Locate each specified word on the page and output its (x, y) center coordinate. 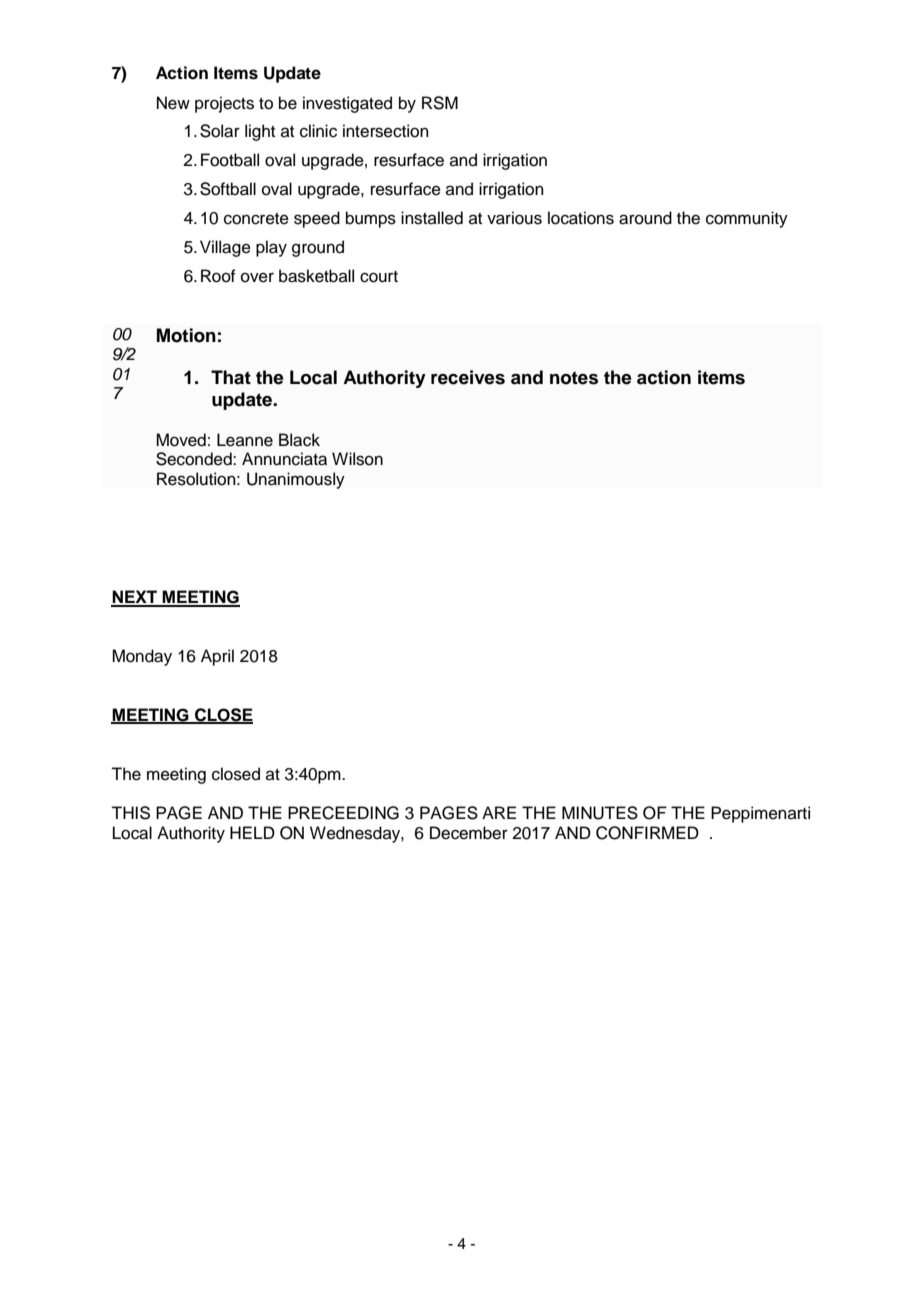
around (645, 218)
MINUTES (600, 813)
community (747, 219)
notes (574, 378)
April (217, 657)
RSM (440, 103)
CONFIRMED (647, 833)
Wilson (357, 459)
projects (224, 104)
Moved (181, 440)
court (379, 277)
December (469, 833)
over (257, 277)
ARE (499, 812)
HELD (252, 832)
